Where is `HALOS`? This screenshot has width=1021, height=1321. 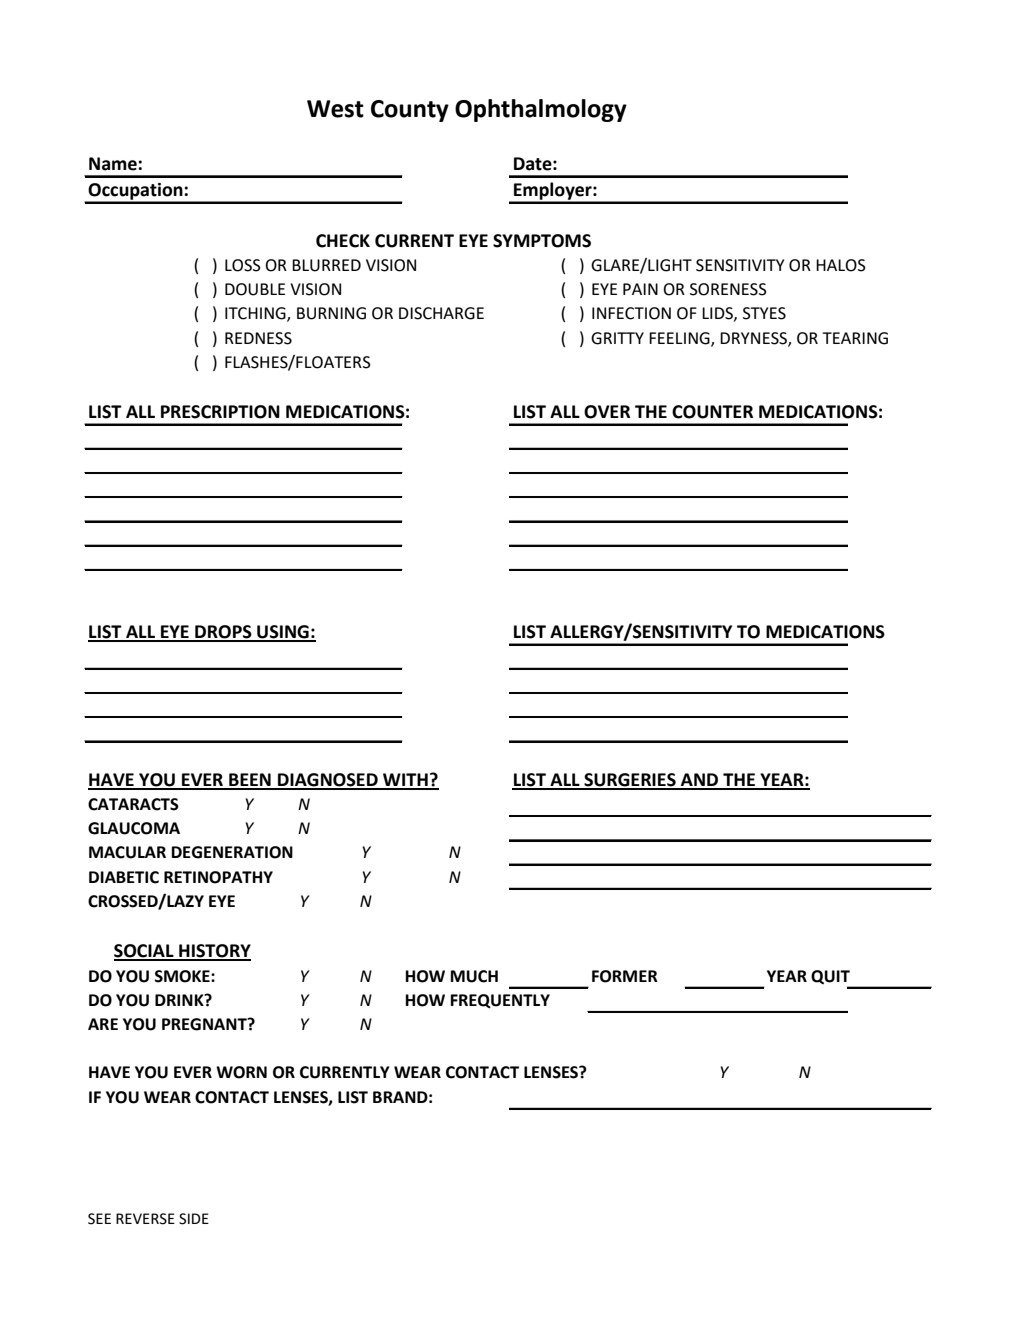 HALOS is located at coordinates (841, 265).
